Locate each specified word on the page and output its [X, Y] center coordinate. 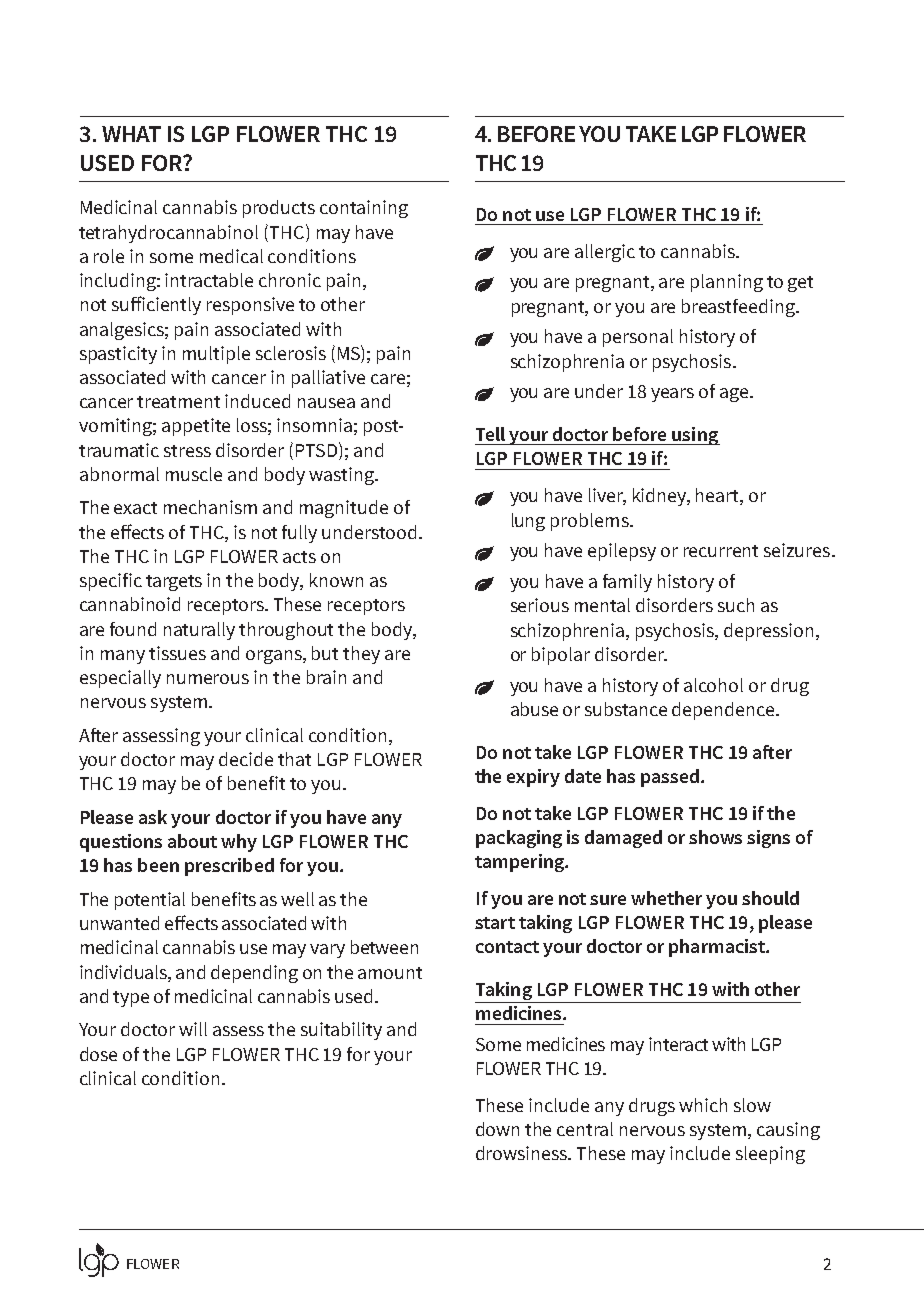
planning [727, 283]
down [497, 1129]
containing [364, 209]
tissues [177, 653]
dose [98, 1054]
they [361, 655]
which [703, 1105]
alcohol [713, 685]
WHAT [131, 134]
